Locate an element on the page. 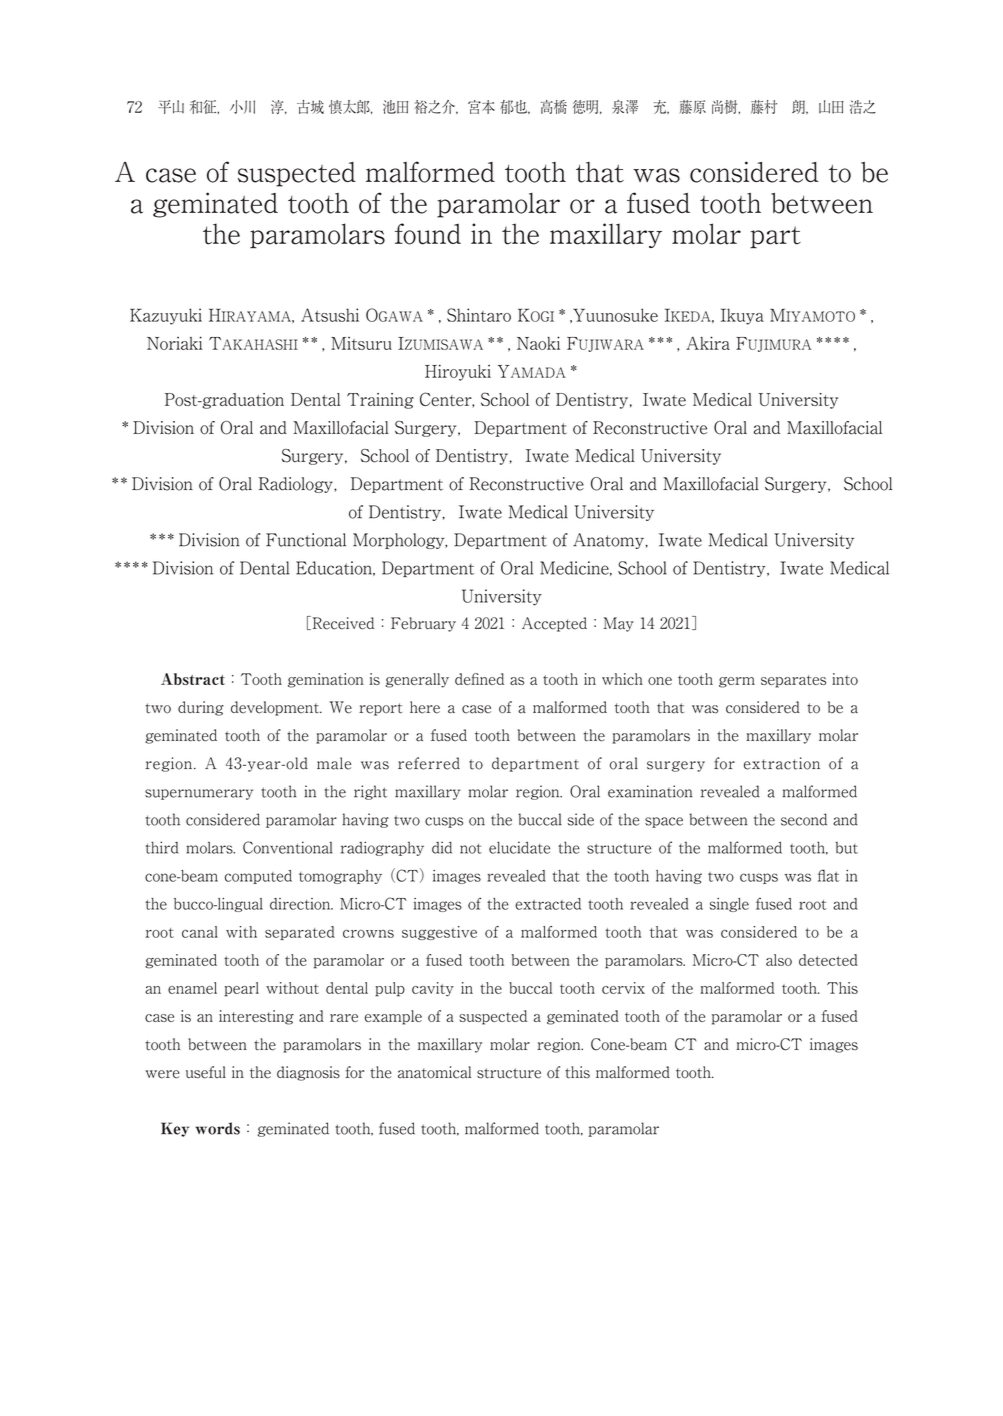 The width and height of the document is (1003, 1416). Mitsuru is located at coordinates (361, 343).
